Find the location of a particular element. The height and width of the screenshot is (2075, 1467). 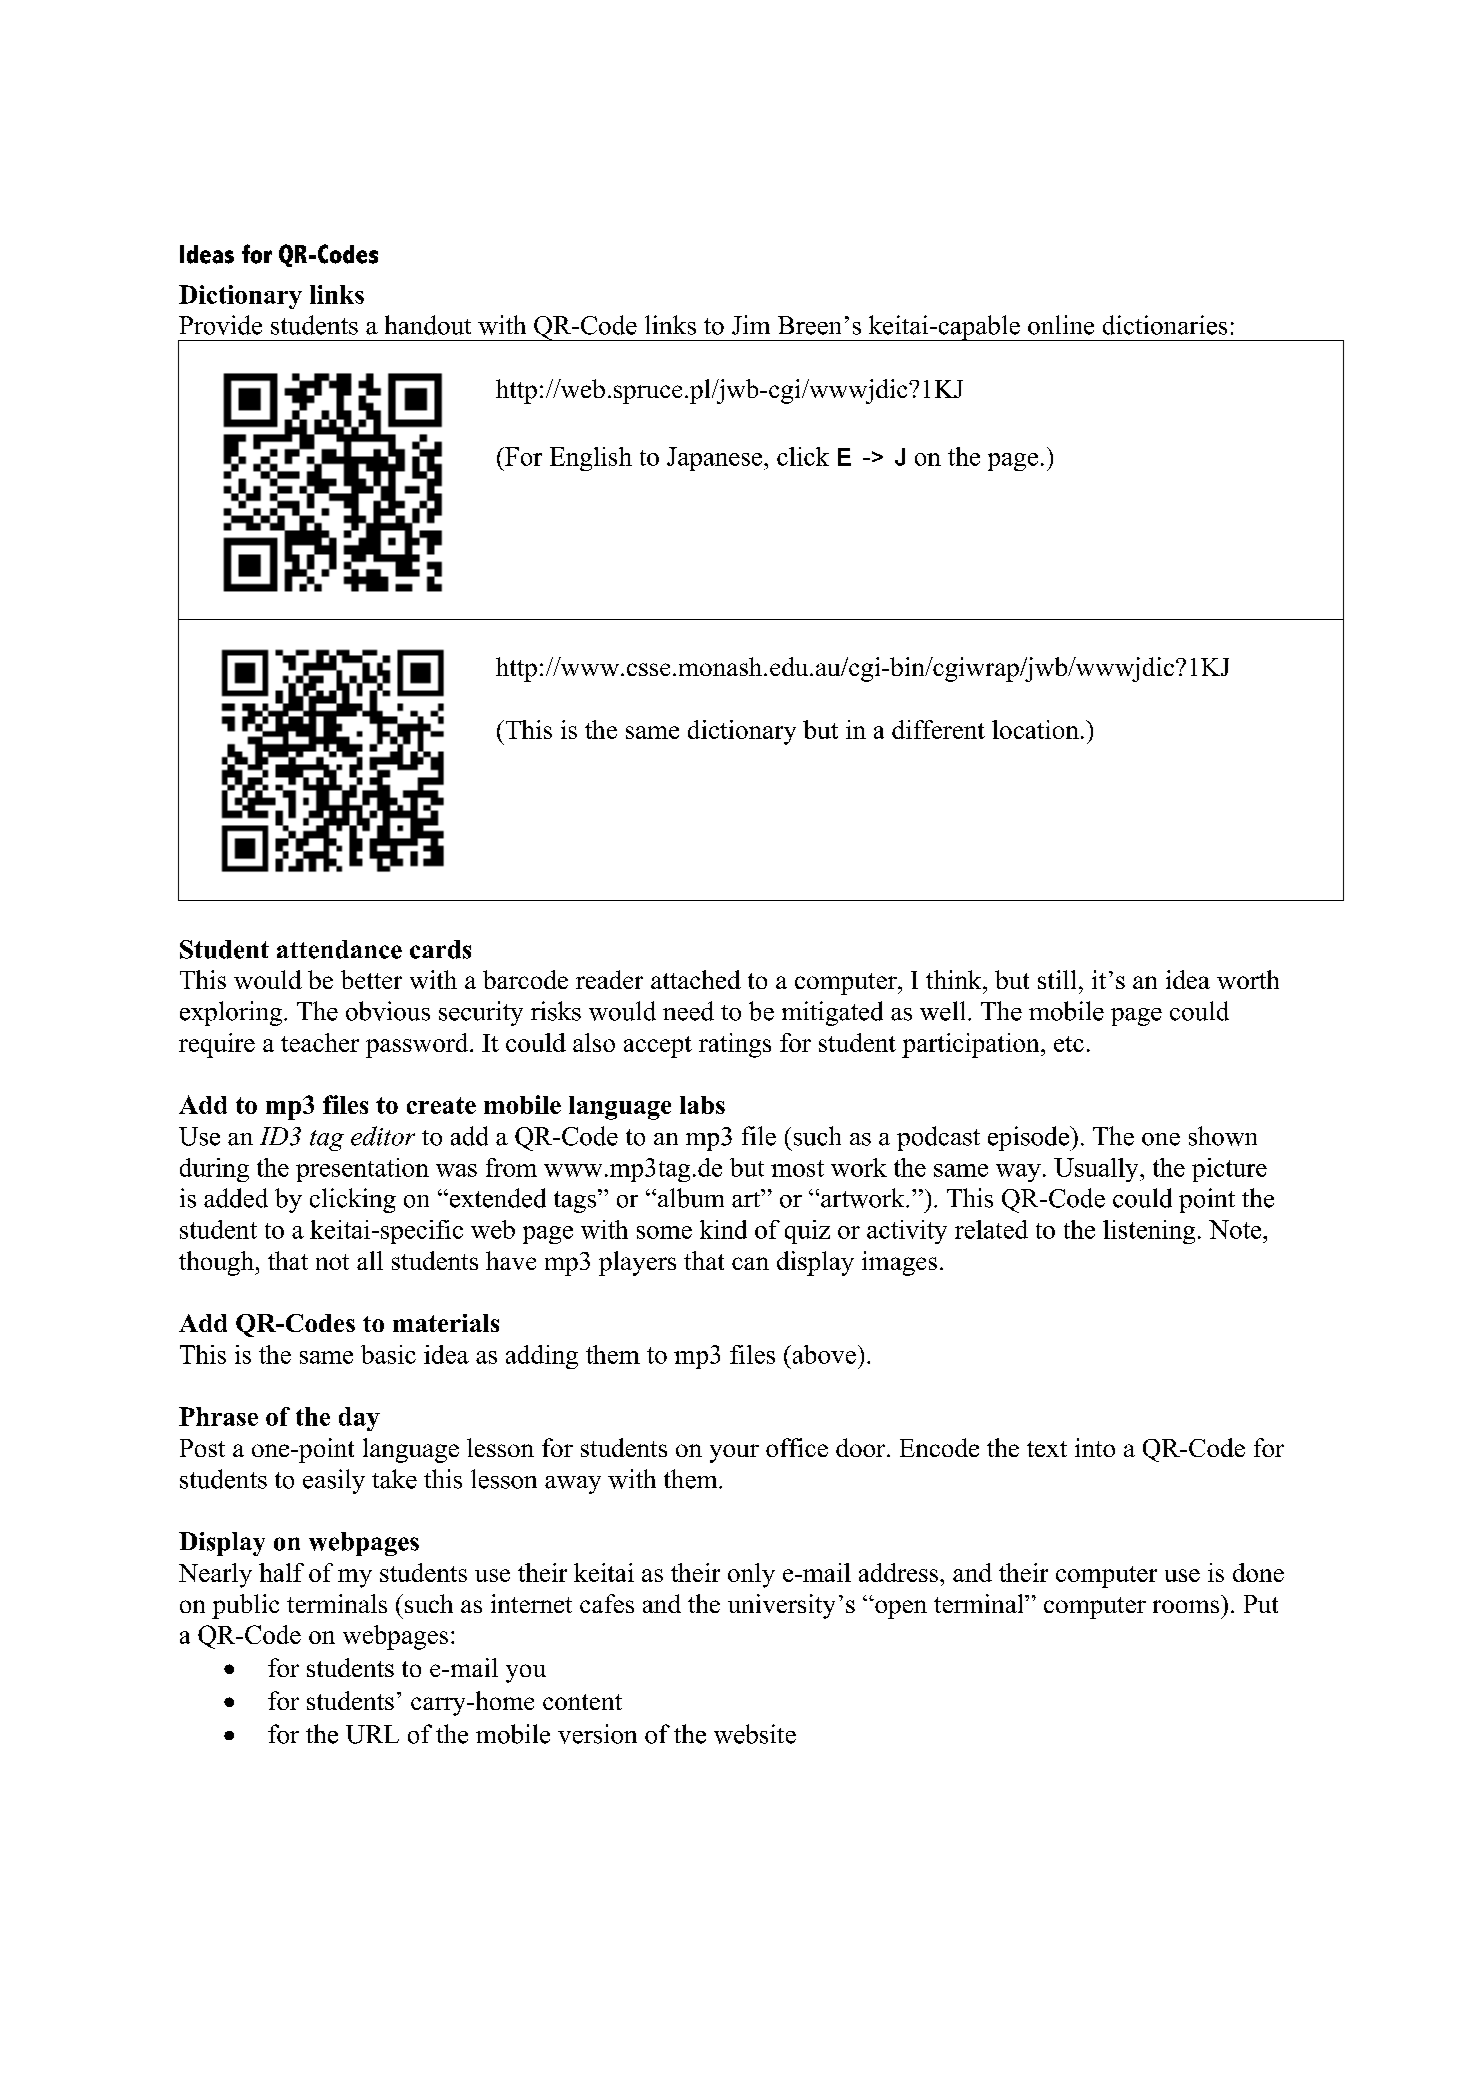

handout is located at coordinates (428, 325).
